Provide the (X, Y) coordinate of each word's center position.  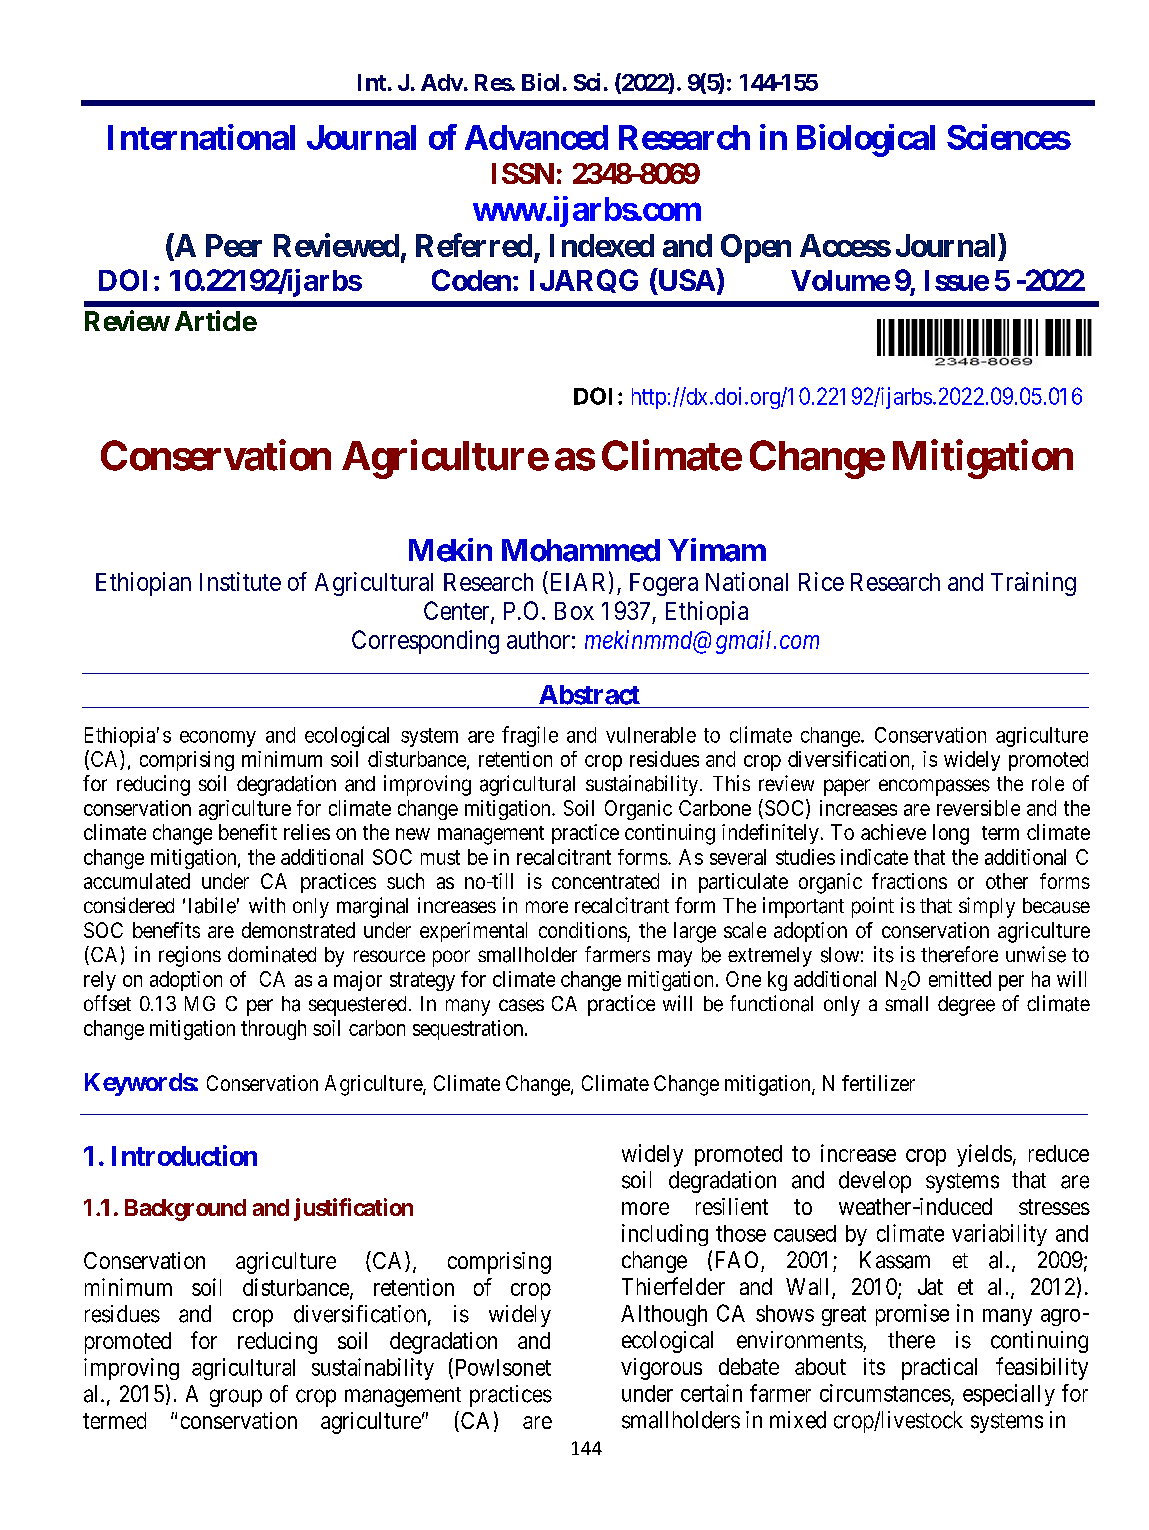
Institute (240, 581)
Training (1033, 584)
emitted (960, 979)
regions (190, 956)
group (236, 1398)
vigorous (661, 1369)
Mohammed (581, 550)
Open (756, 248)
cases (521, 1005)
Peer (234, 245)
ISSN (523, 173)
